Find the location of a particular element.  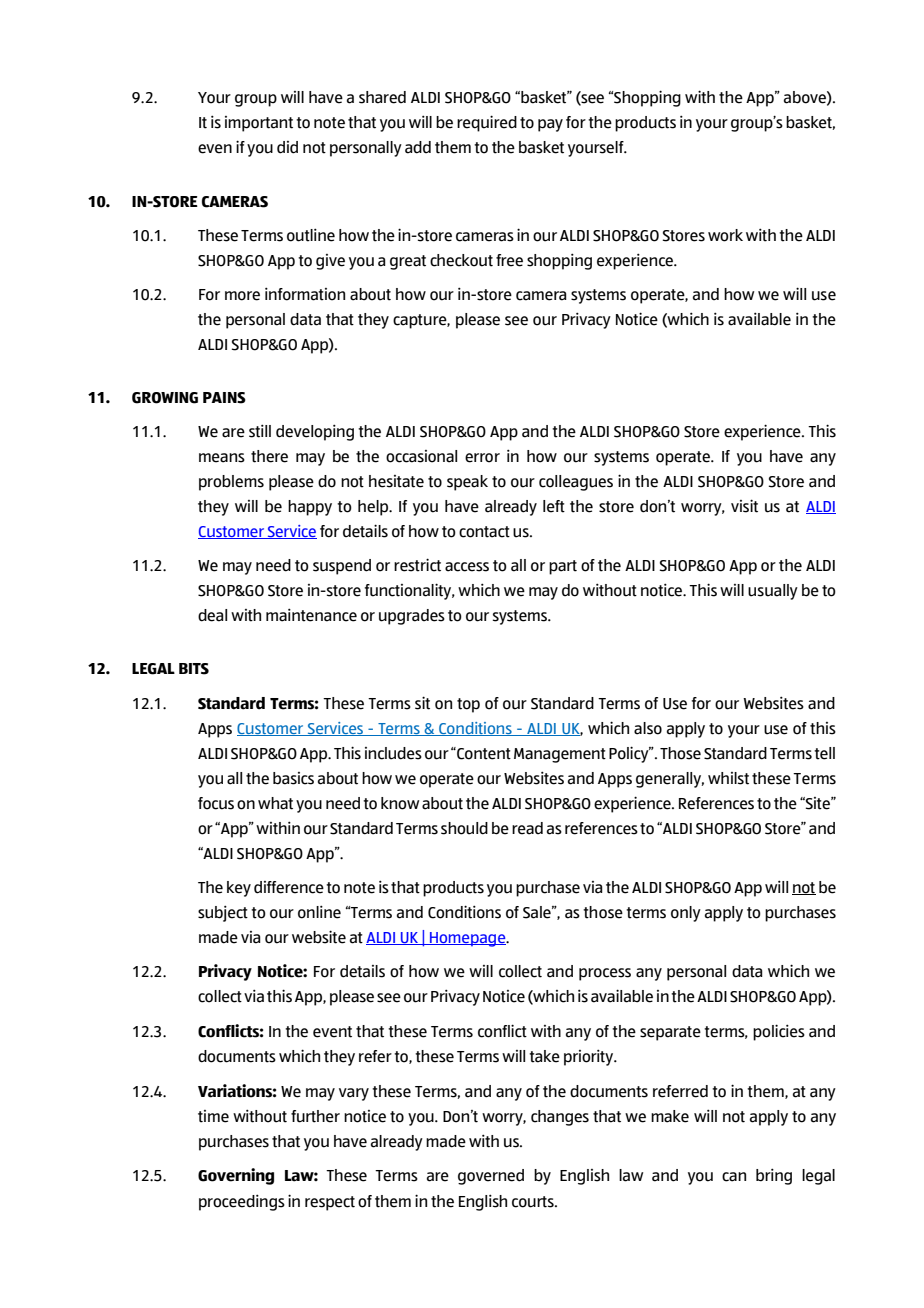

work is located at coordinates (725, 235).
